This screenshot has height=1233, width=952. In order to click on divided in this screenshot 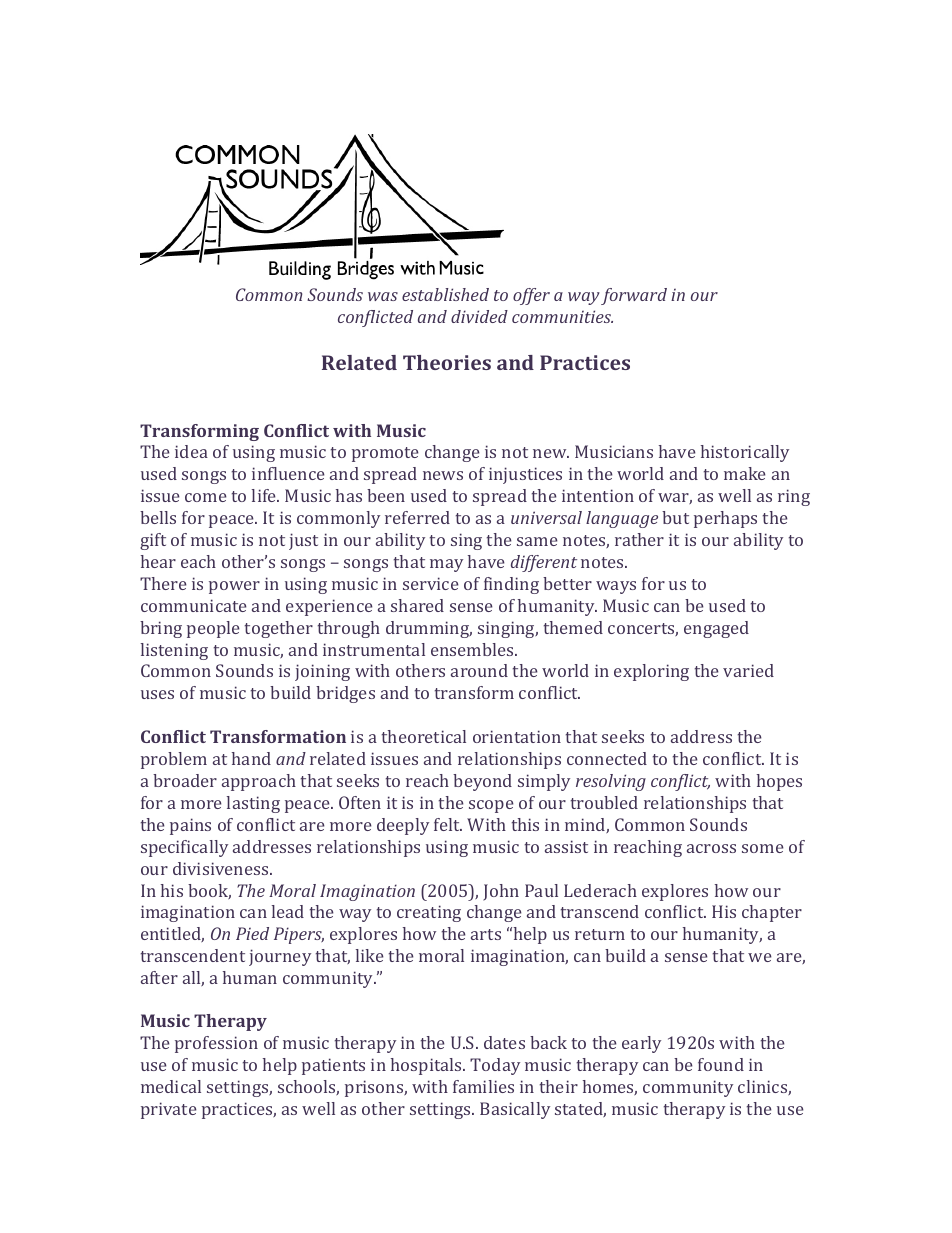, I will do `click(479, 316)`.
